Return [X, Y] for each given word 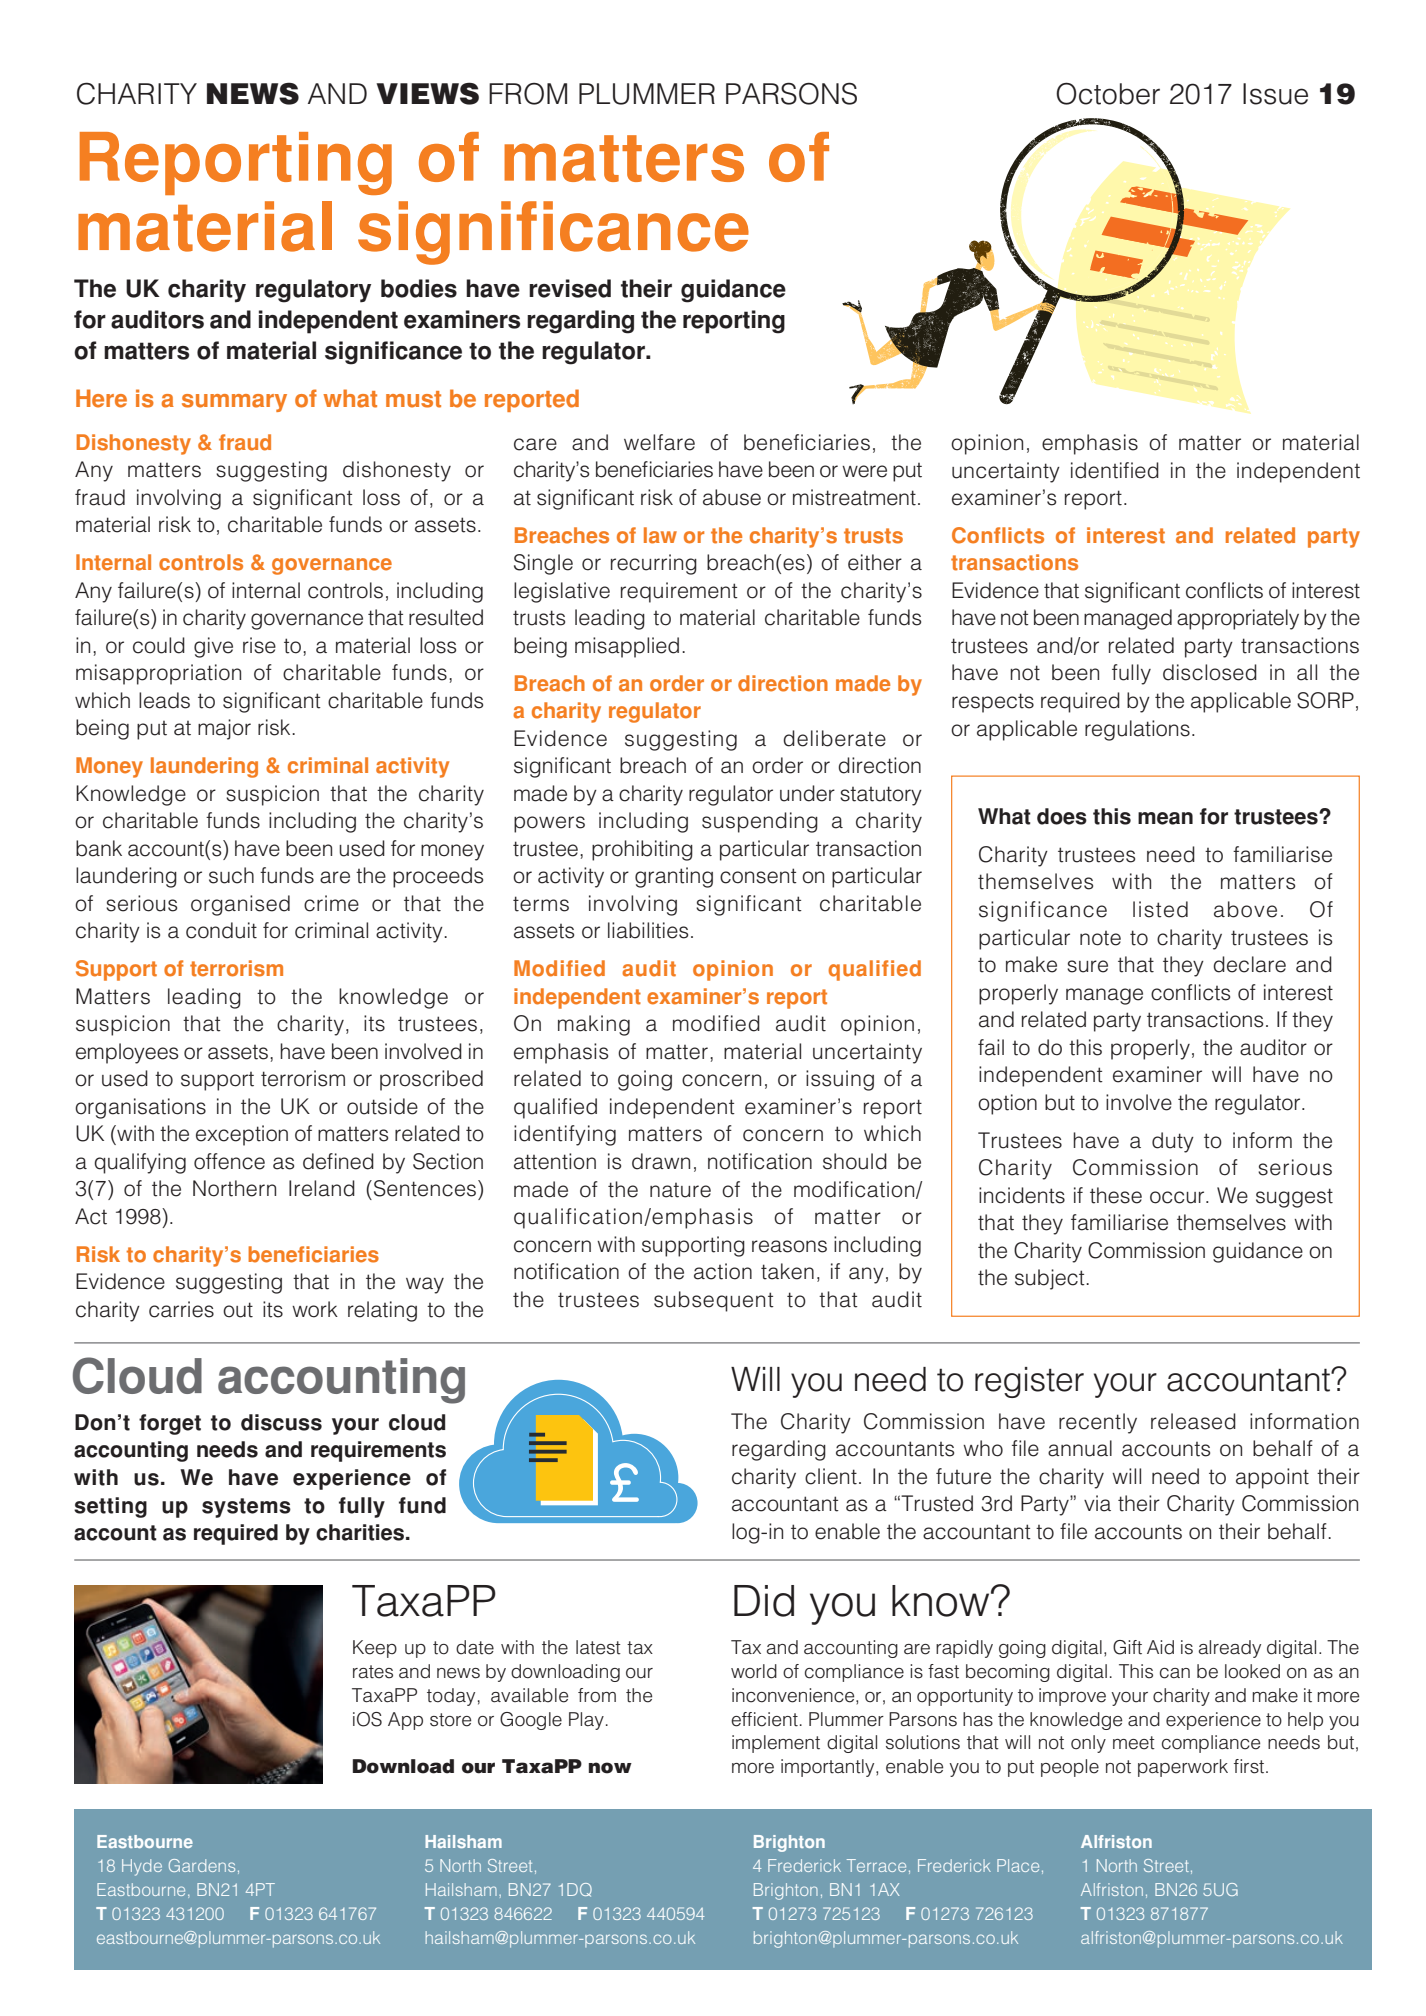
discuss [281, 1422]
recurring [654, 564]
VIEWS [427, 93]
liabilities [648, 930]
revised [570, 288]
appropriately [1238, 619]
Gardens [202, 1865]
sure [1087, 966]
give [213, 647]
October [1108, 93]
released [1193, 1421]
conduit [221, 930]
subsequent [714, 1301]
